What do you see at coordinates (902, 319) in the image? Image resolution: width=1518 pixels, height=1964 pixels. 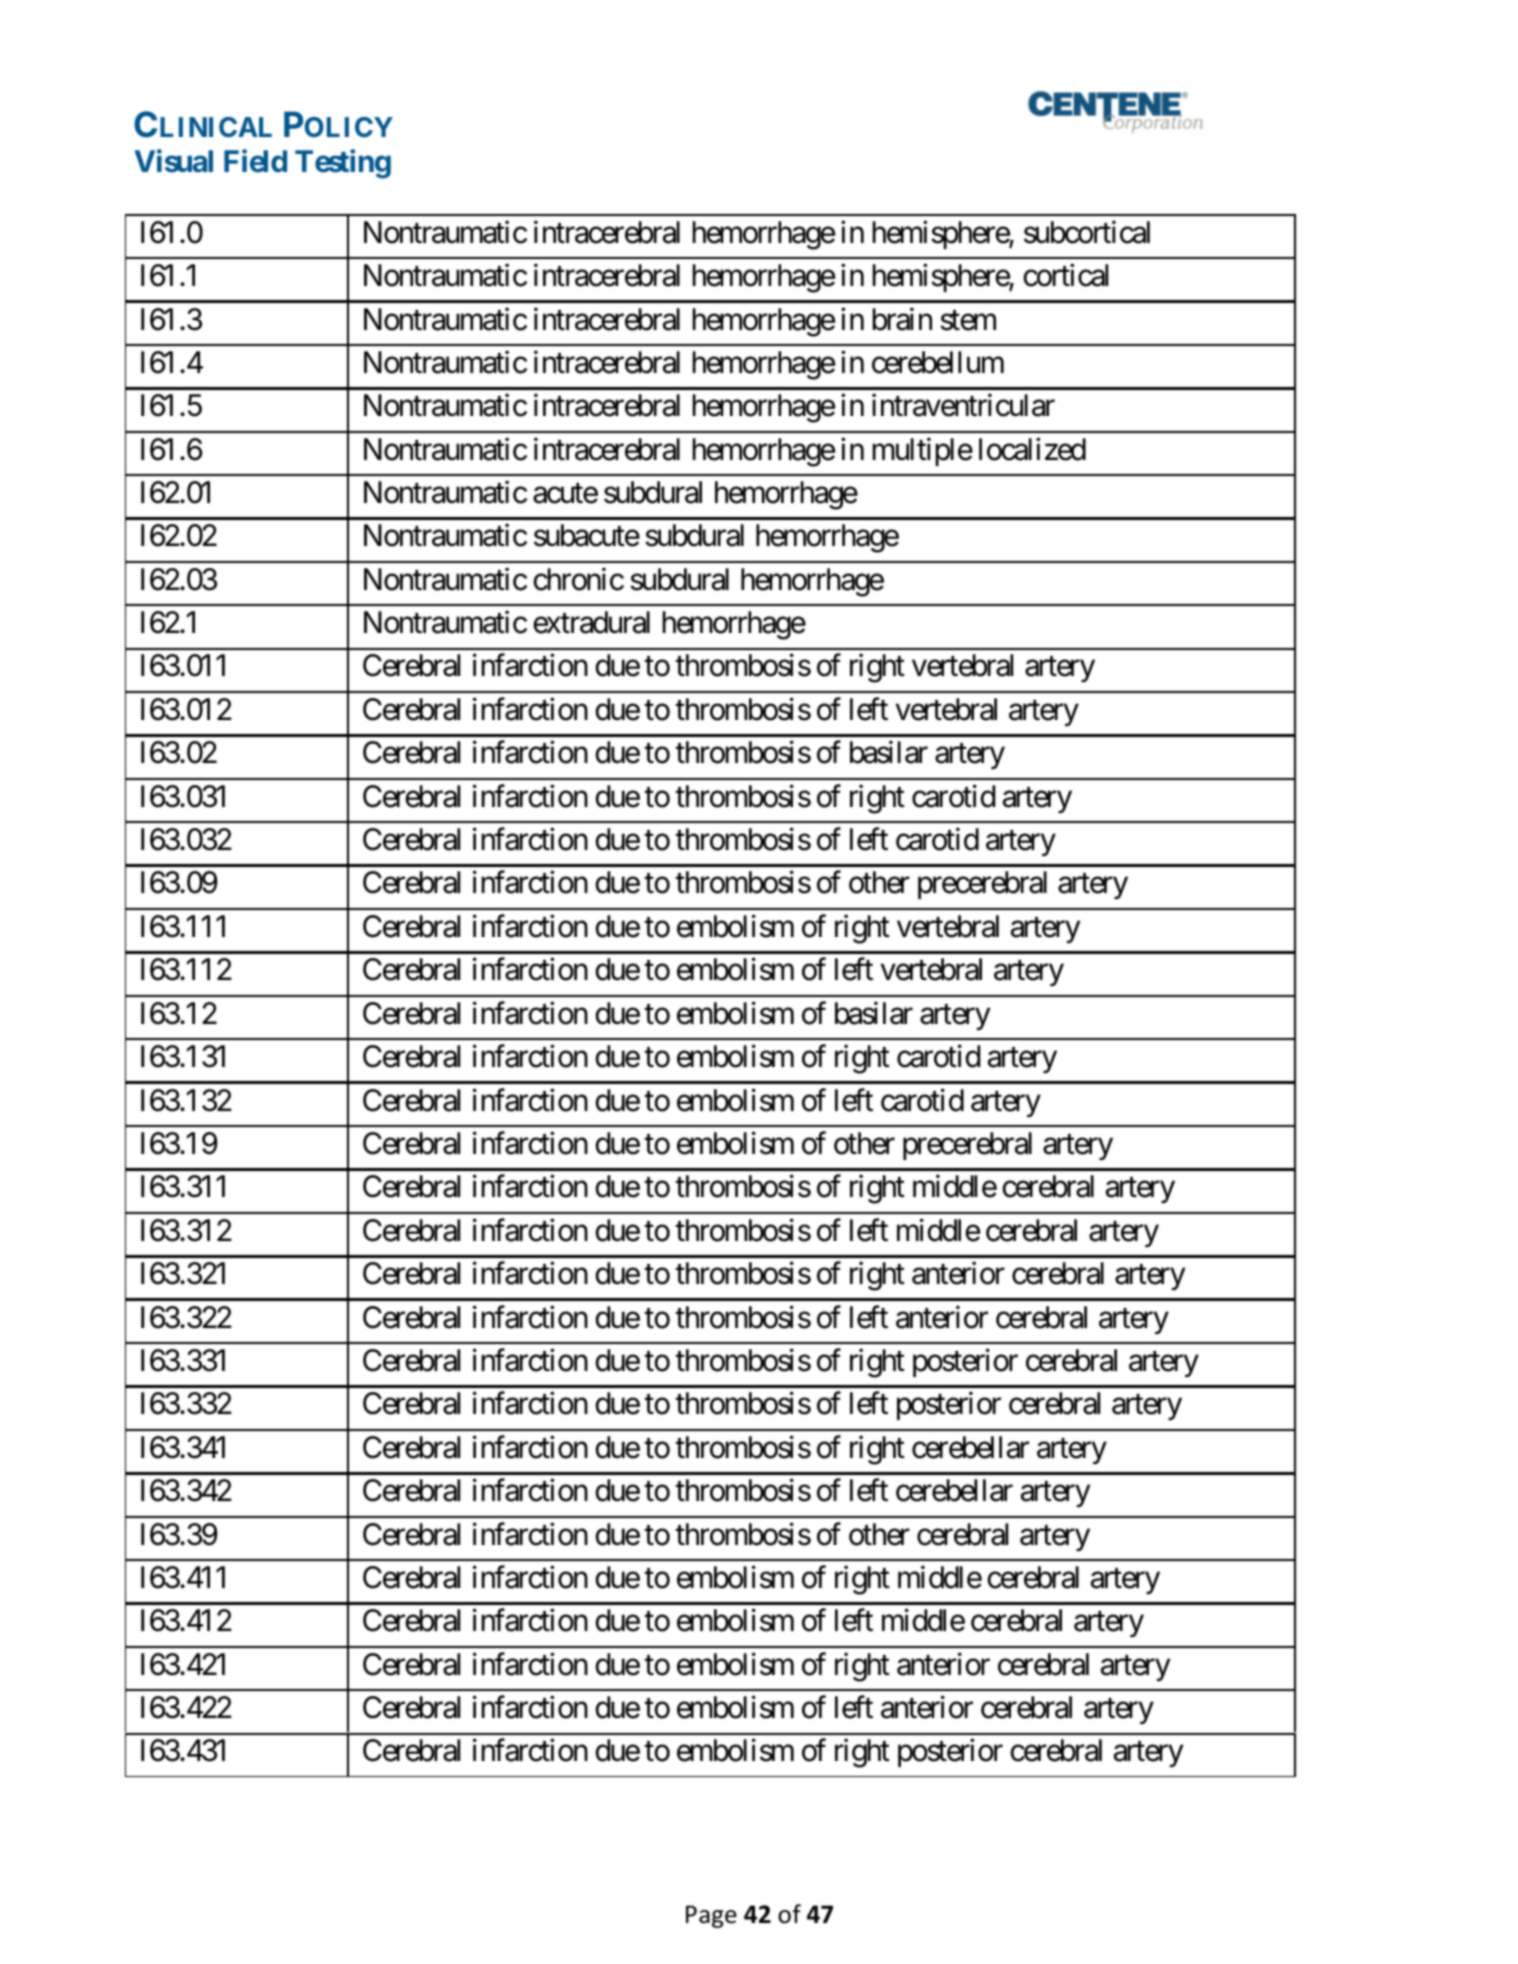 I see `brain` at bounding box center [902, 319].
